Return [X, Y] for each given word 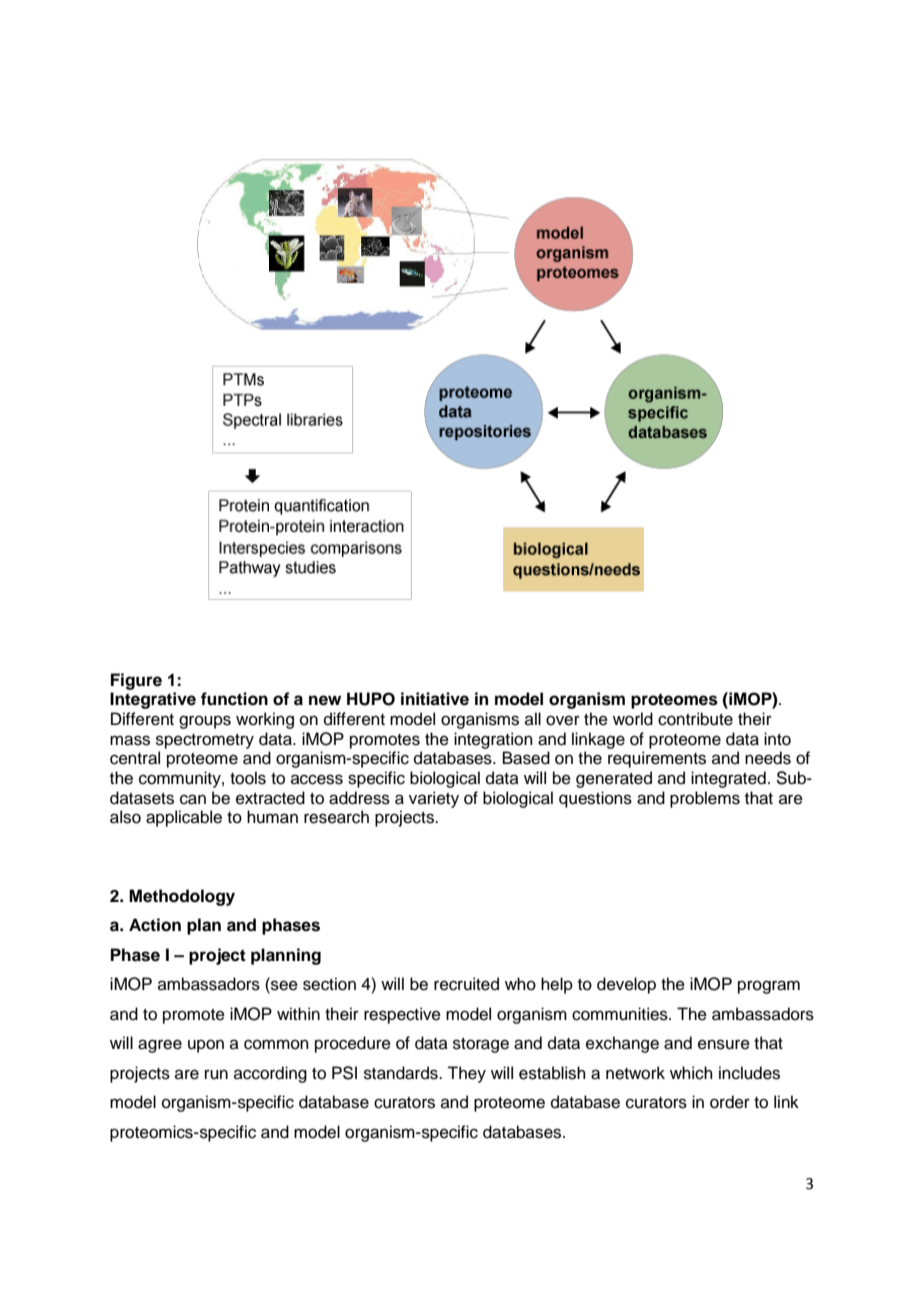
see [283, 986]
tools [248, 778]
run [216, 1074]
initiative [435, 699]
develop [626, 985]
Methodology [182, 897]
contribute [695, 719]
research [336, 817]
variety [434, 799]
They [466, 1074]
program [769, 987]
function [234, 699]
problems [705, 799]
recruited [466, 984]
